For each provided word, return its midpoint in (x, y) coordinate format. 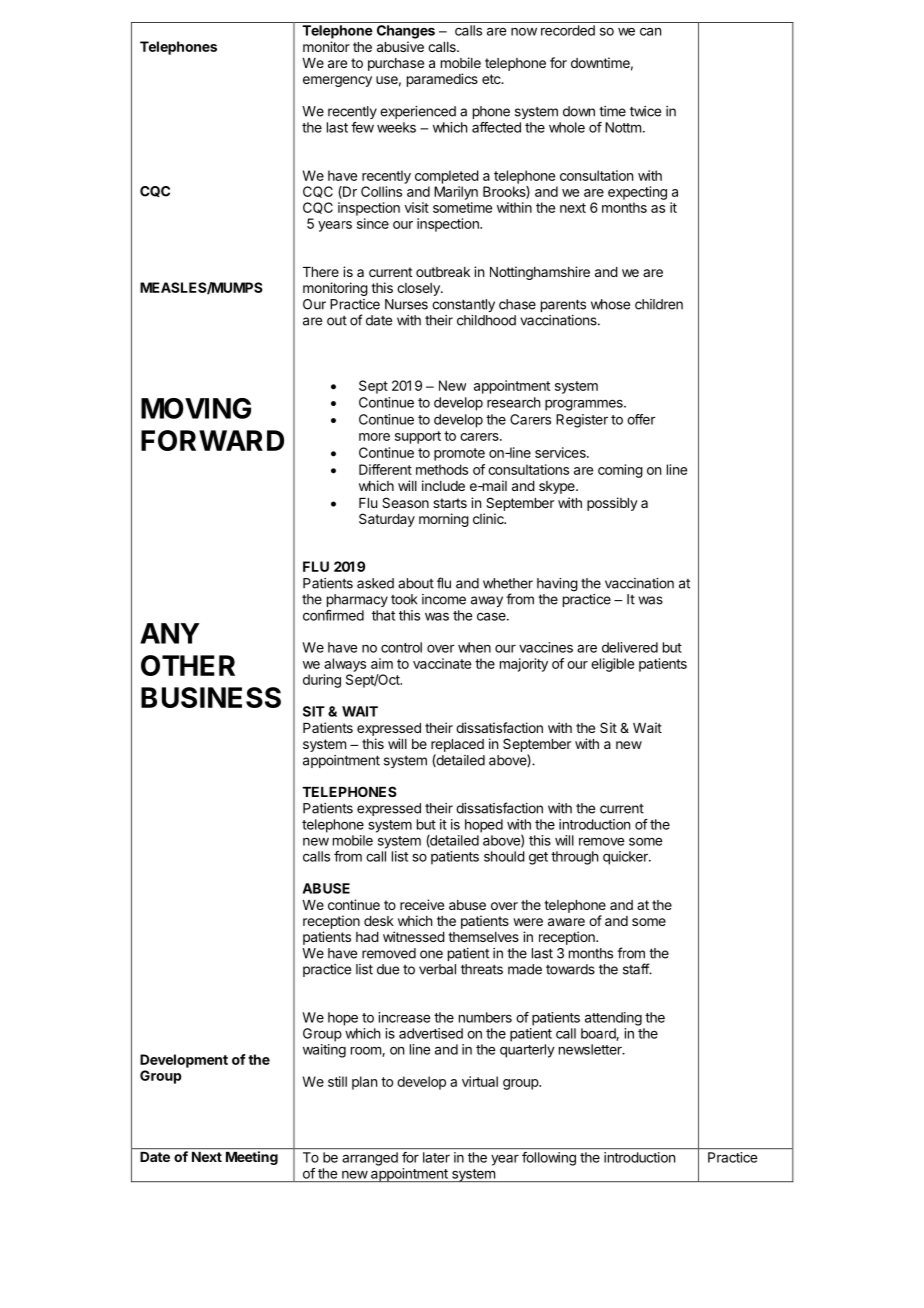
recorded (568, 30)
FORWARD (212, 440)
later (436, 1157)
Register (582, 421)
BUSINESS (211, 697)
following (549, 1159)
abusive (400, 46)
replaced (457, 745)
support (418, 437)
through (574, 858)
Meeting (252, 1158)
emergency (337, 81)
